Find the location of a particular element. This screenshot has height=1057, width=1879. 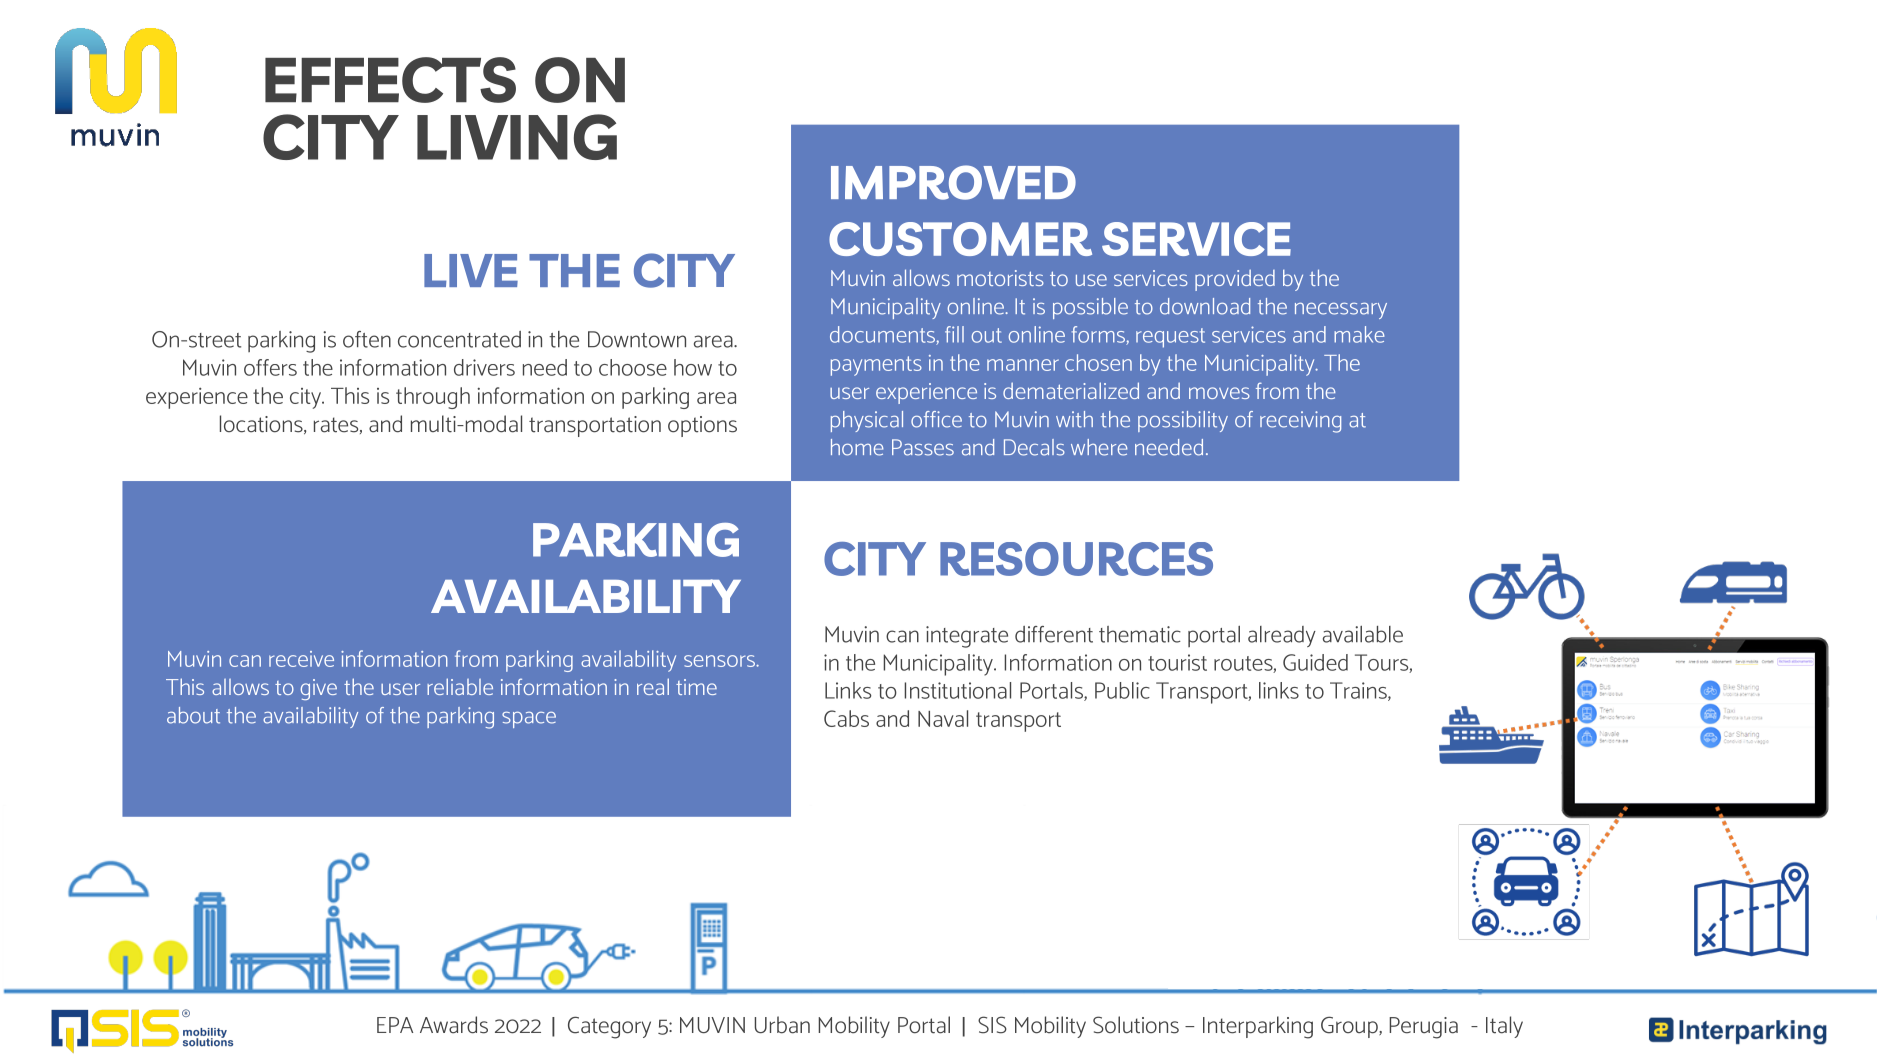

Cabs is located at coordinates (846, 718).
